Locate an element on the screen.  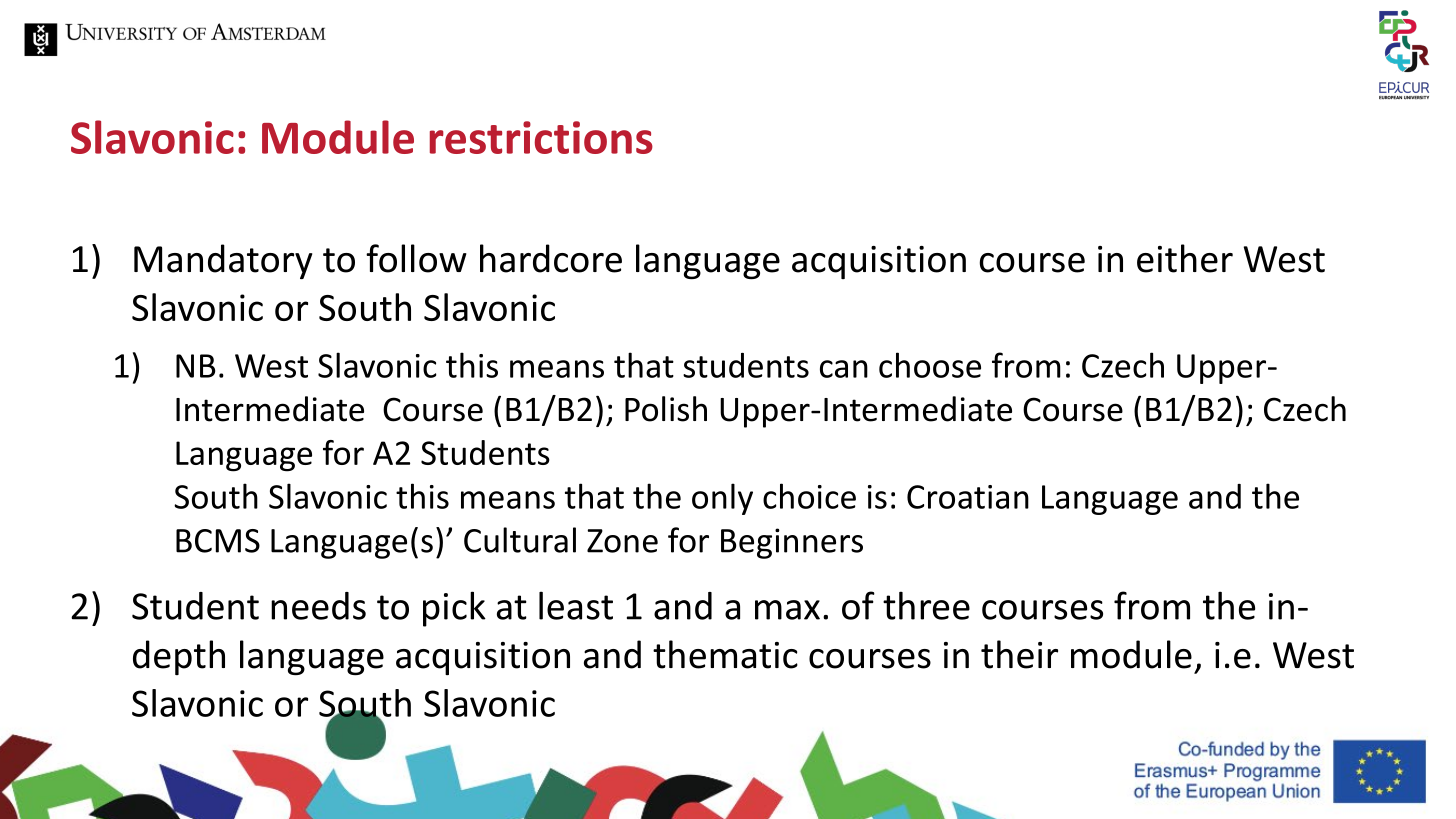
choice is located at coordinates (809, 496).
